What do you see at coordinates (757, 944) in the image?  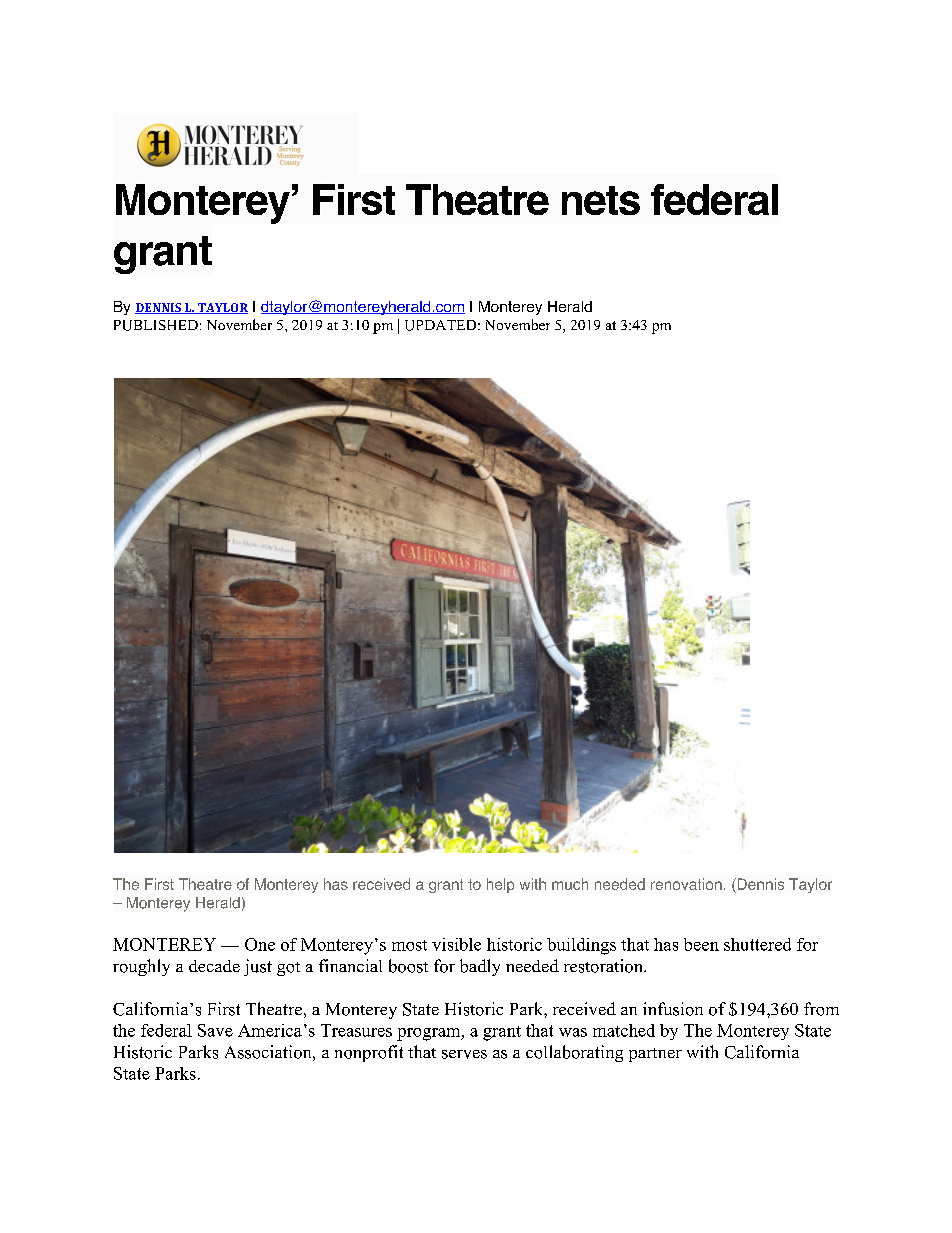 I see `shuttered` at bounding box center [757, 944].
